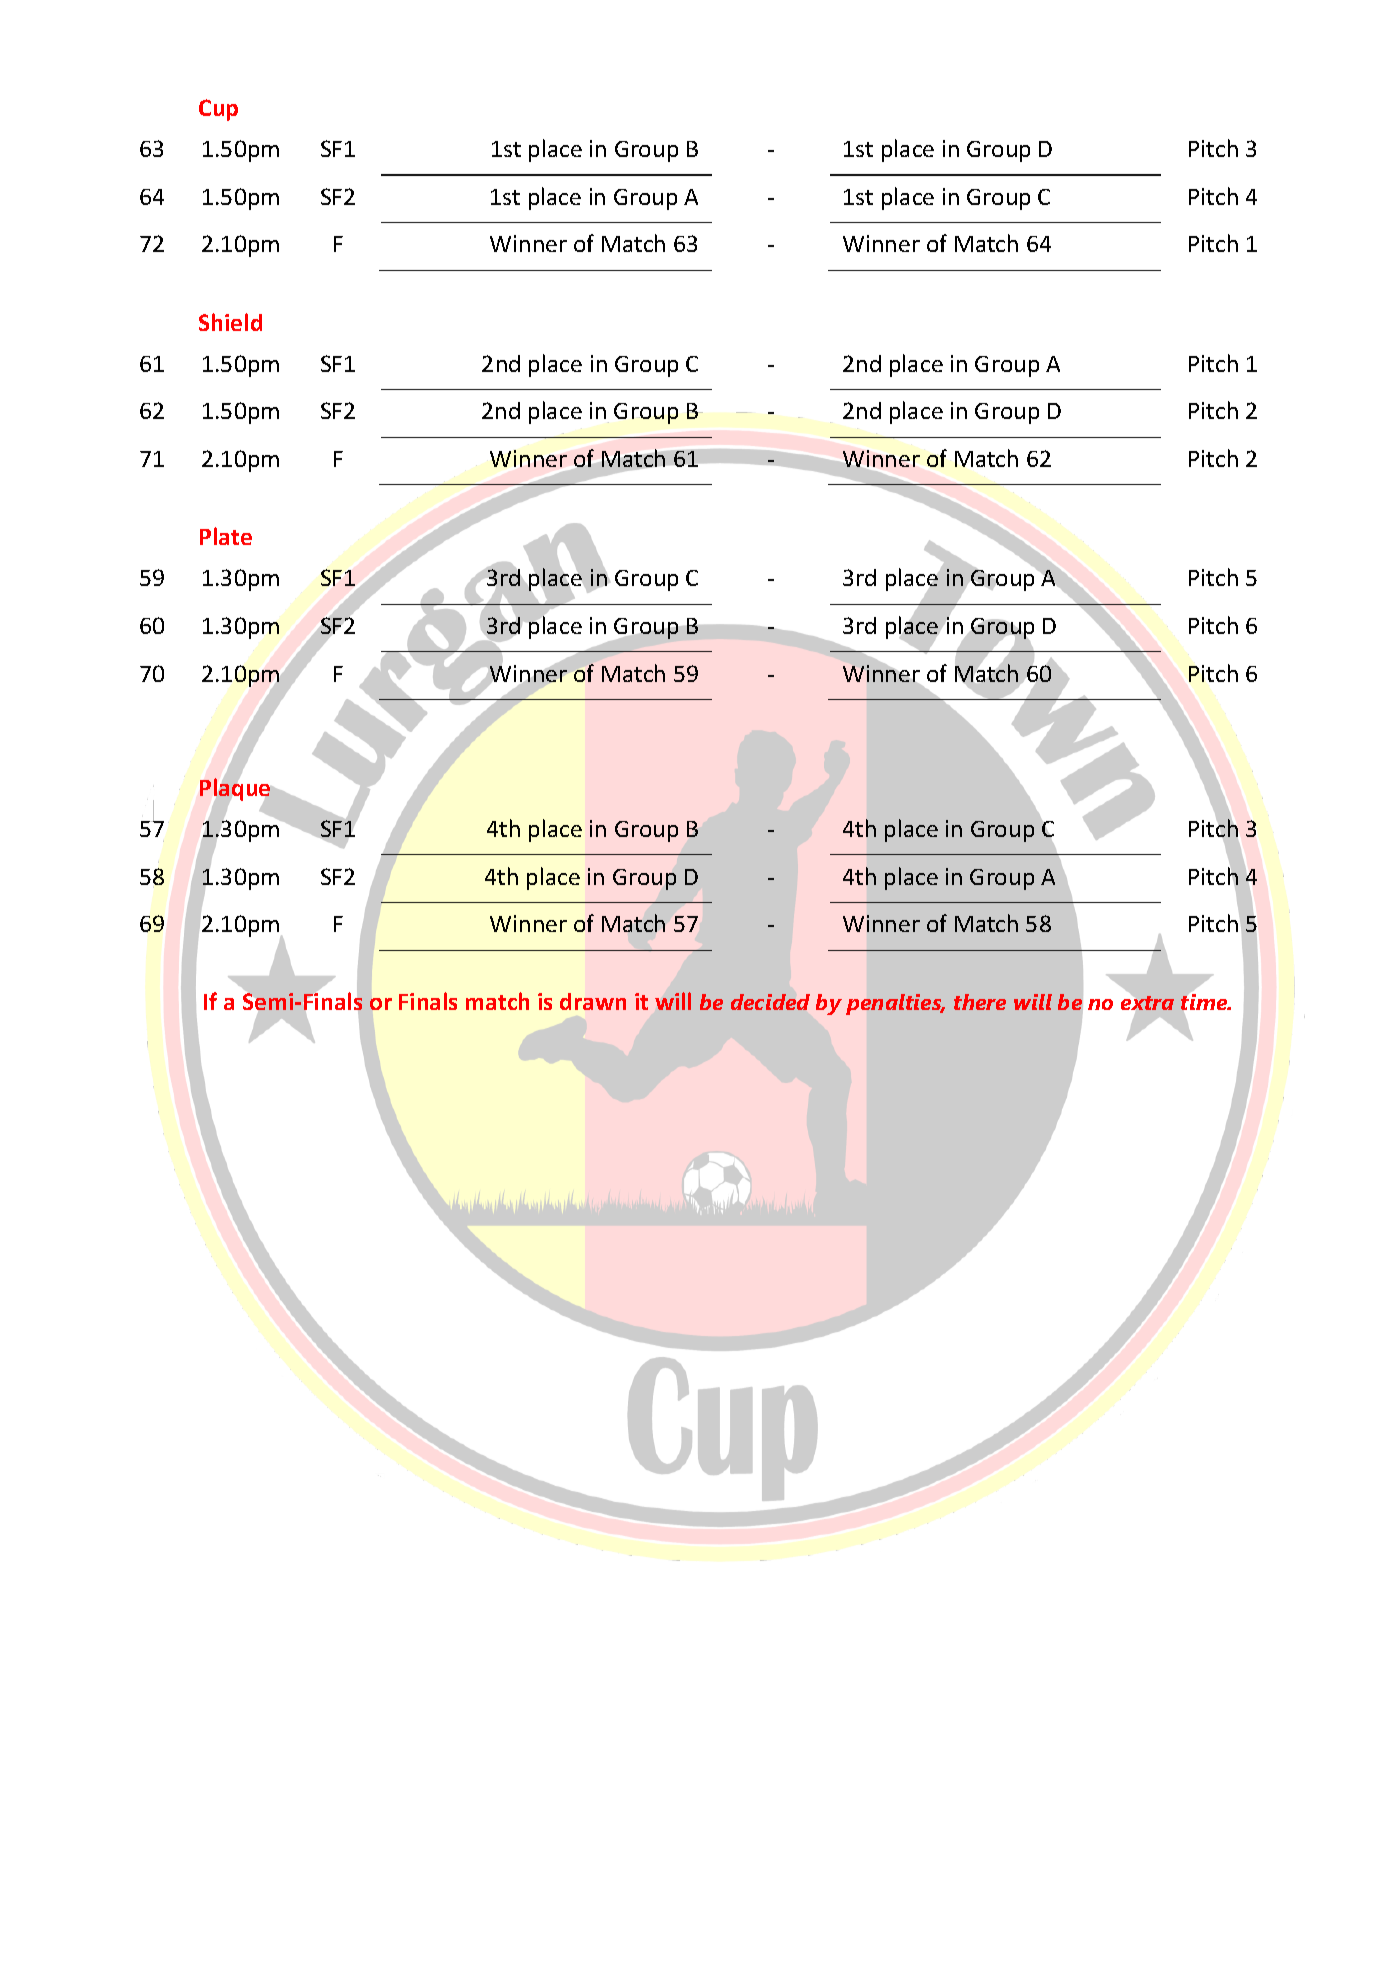  Describe the element at coordinates (235, 789) in the screenshot. I see `Plaque` at that location.
